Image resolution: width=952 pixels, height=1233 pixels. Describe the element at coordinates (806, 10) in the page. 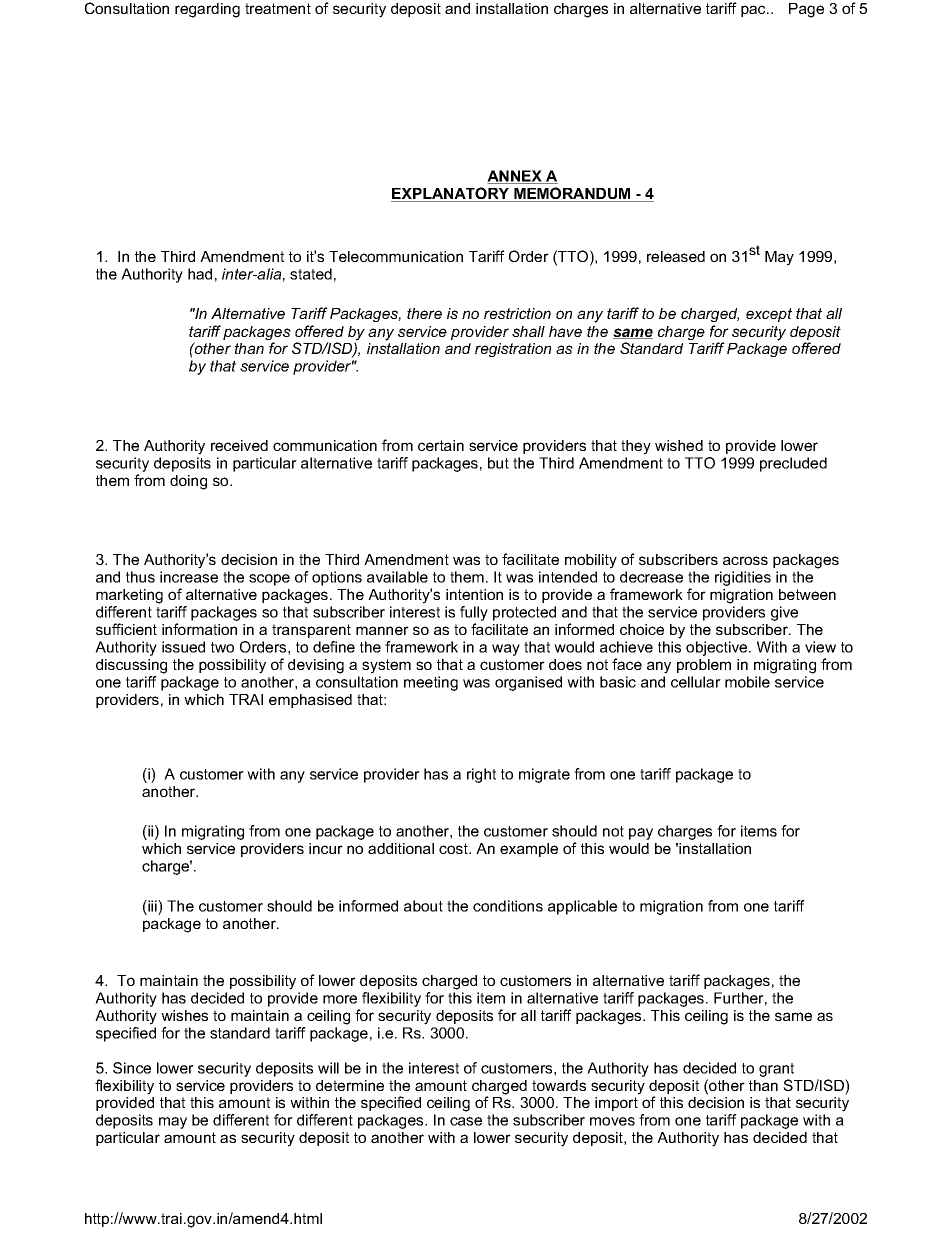

I see `Page` at that location.
